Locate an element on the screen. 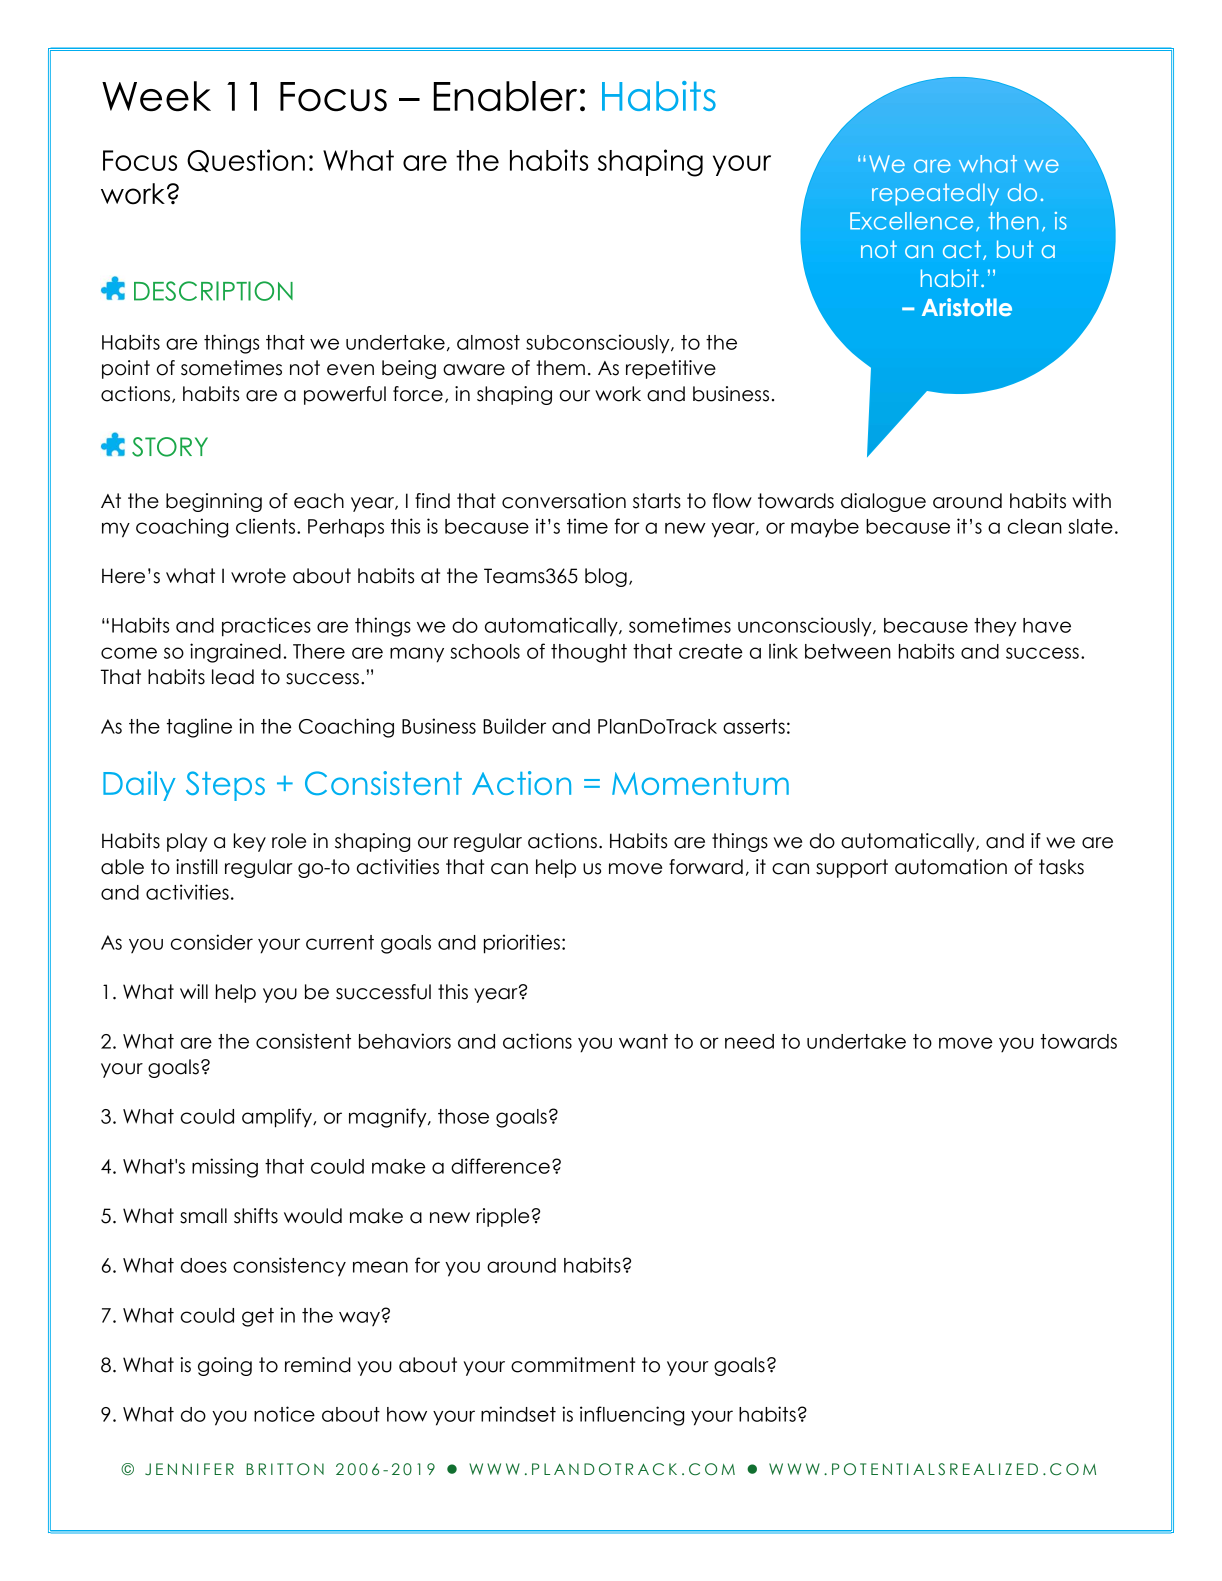 The height and width of the screenshot is (1581, 1222). subconsciously is located at coordinates (599, 344).
